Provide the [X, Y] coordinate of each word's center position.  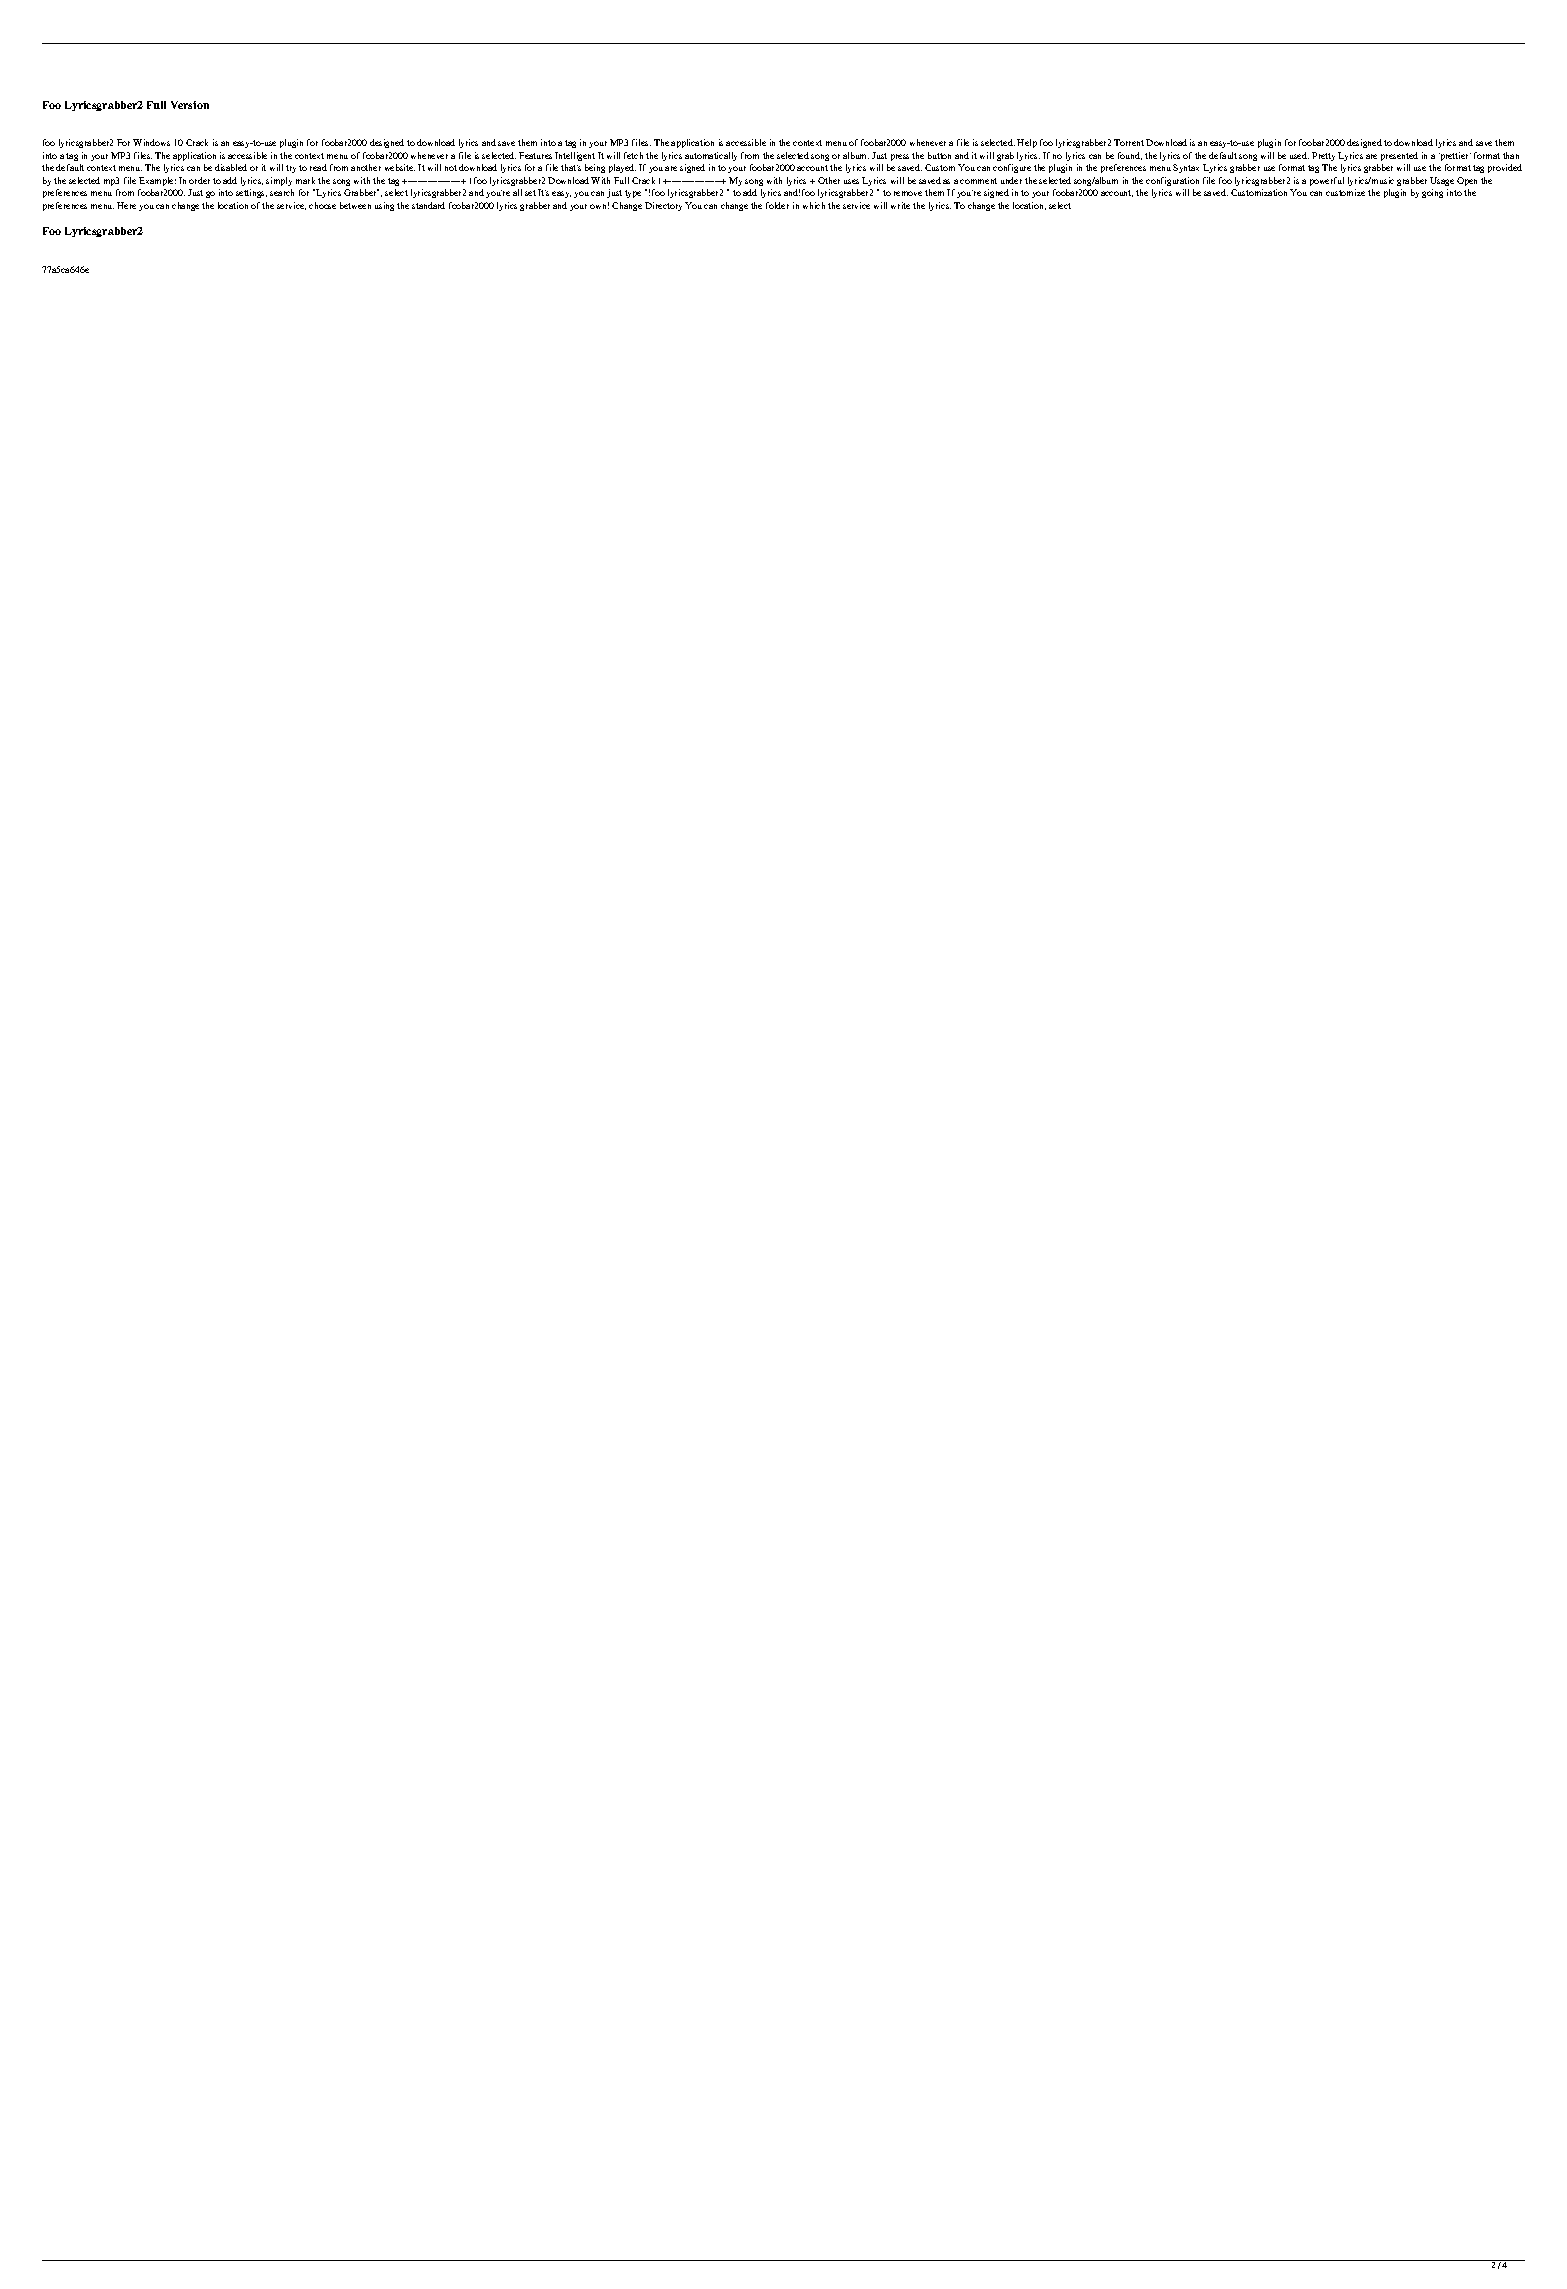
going [1432, 193]
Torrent [1129, 142]
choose [322, 205]
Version [190, 105]
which [814, 205]
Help [1027, 143]
